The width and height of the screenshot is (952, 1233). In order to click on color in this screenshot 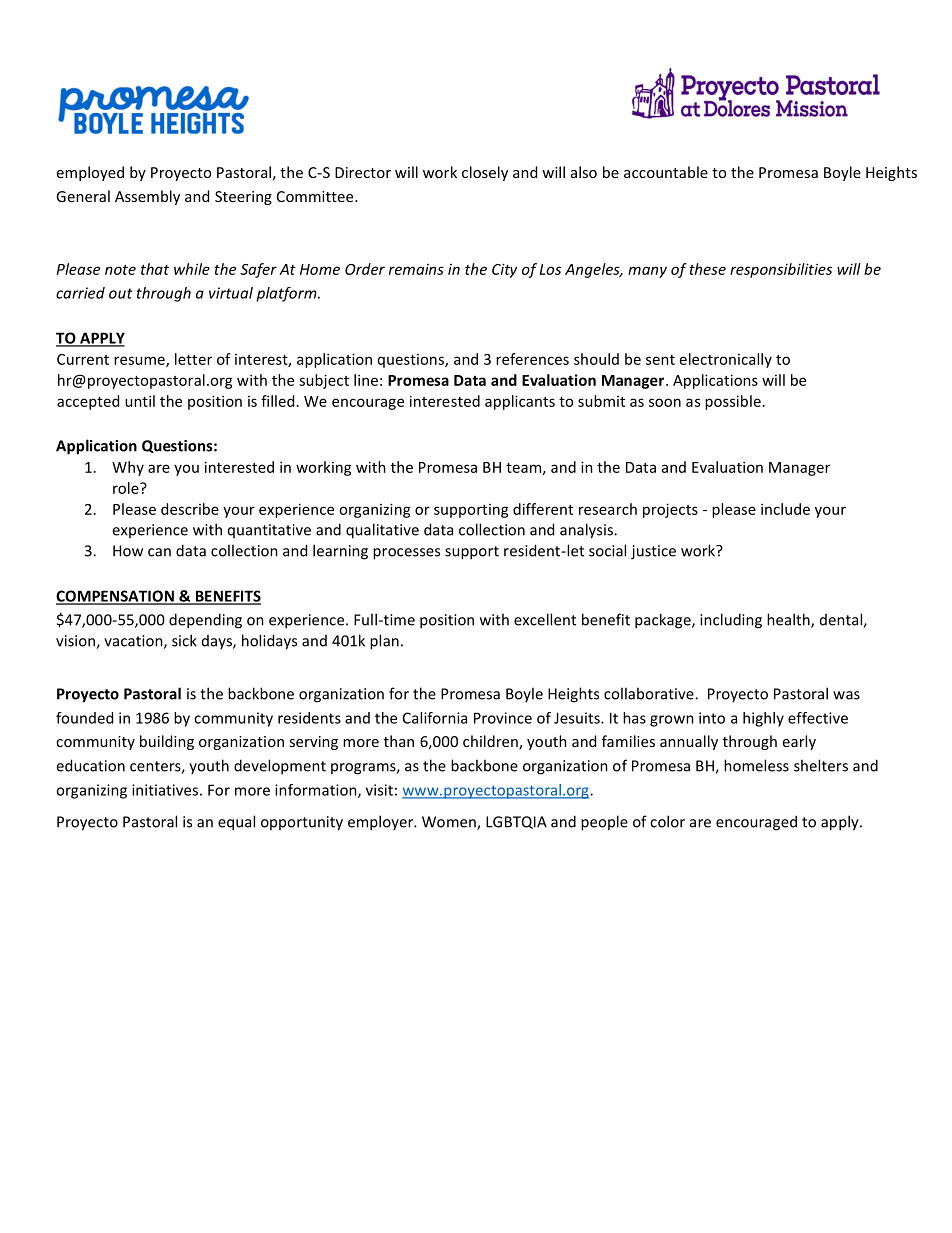, I will do `click(667, 821)`.
